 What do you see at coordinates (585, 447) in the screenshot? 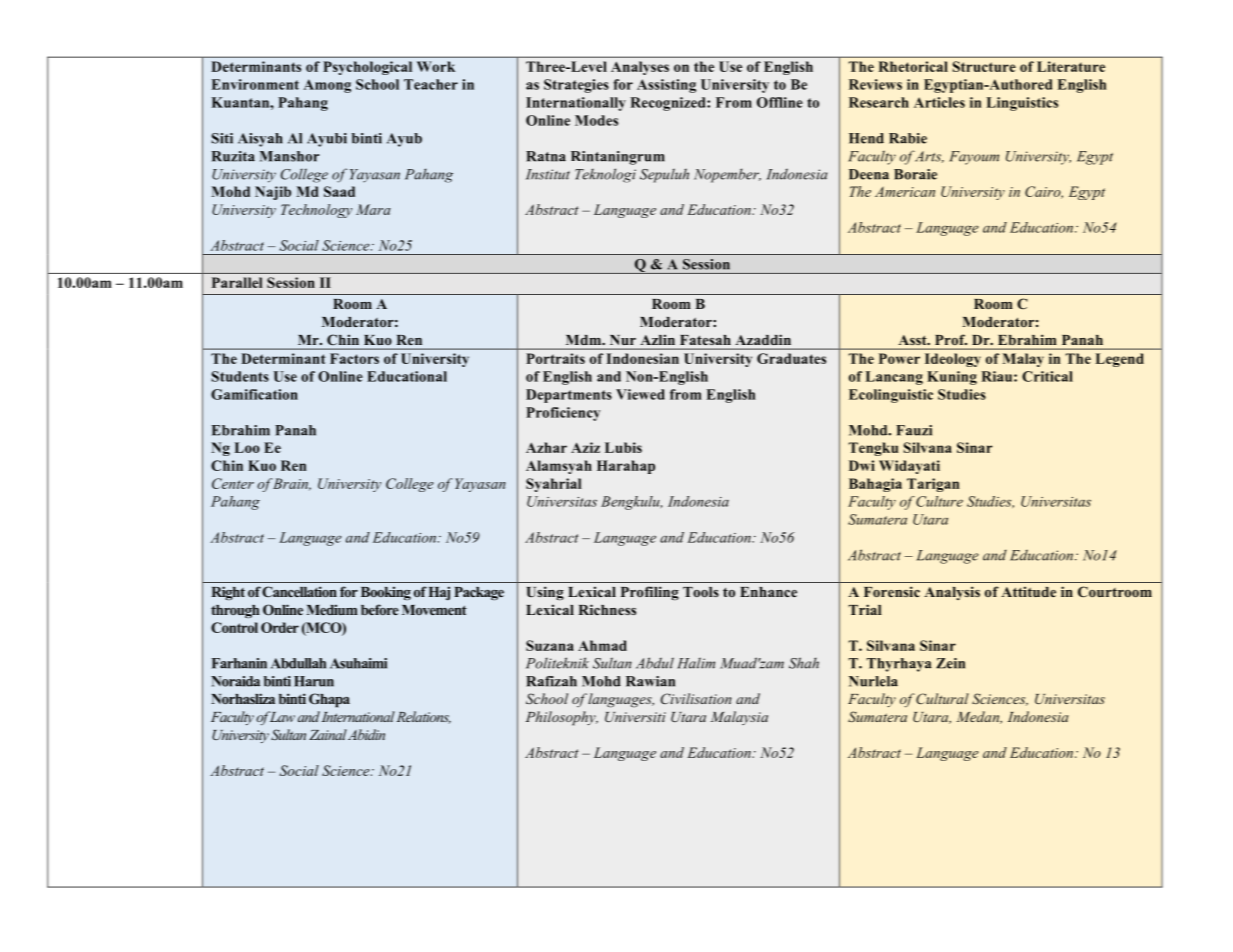
I see `Aziz` at bounding box center [585, 447].
